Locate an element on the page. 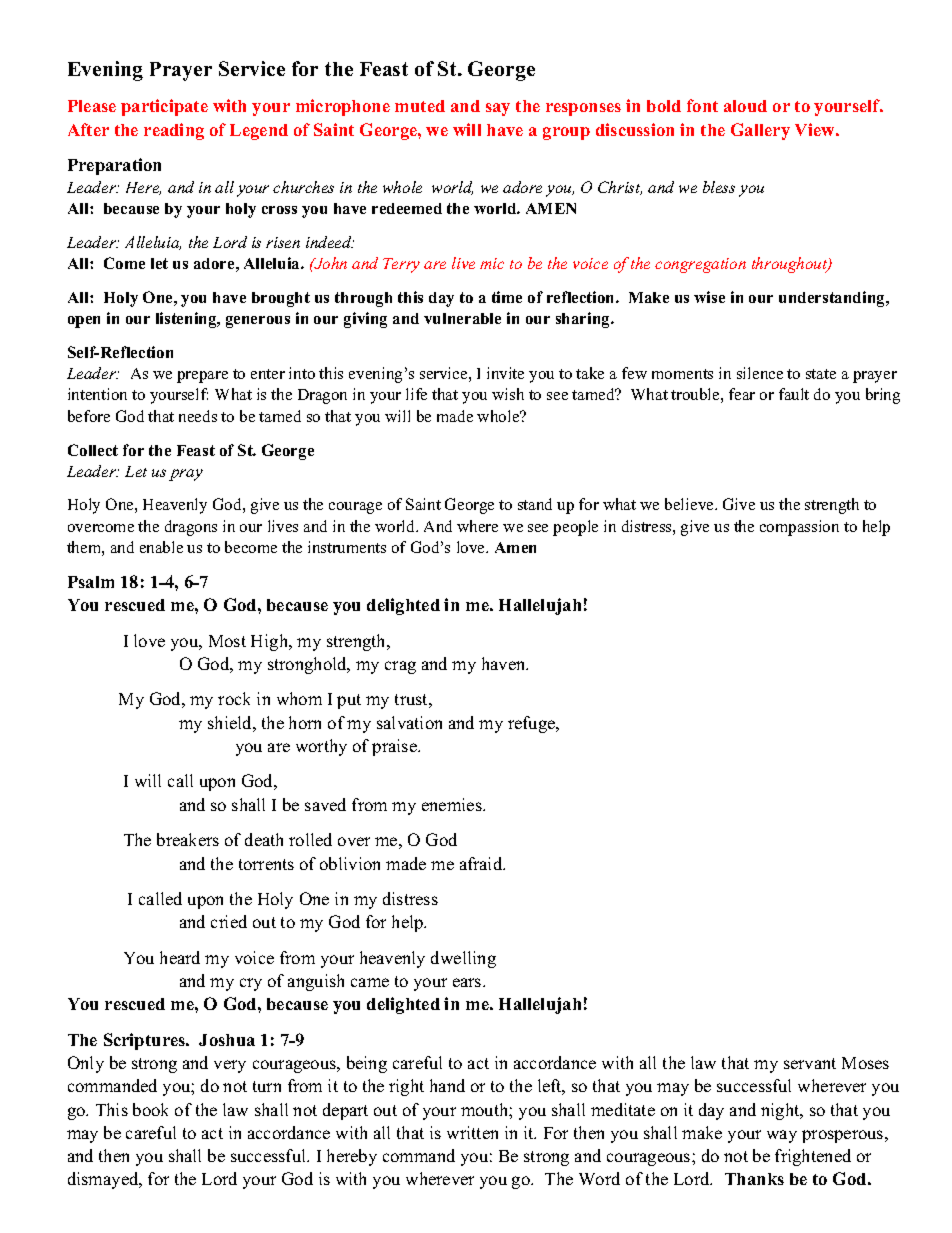 The width and height of the image is (952, 1233). silence is located at coordinates (760, 373).
